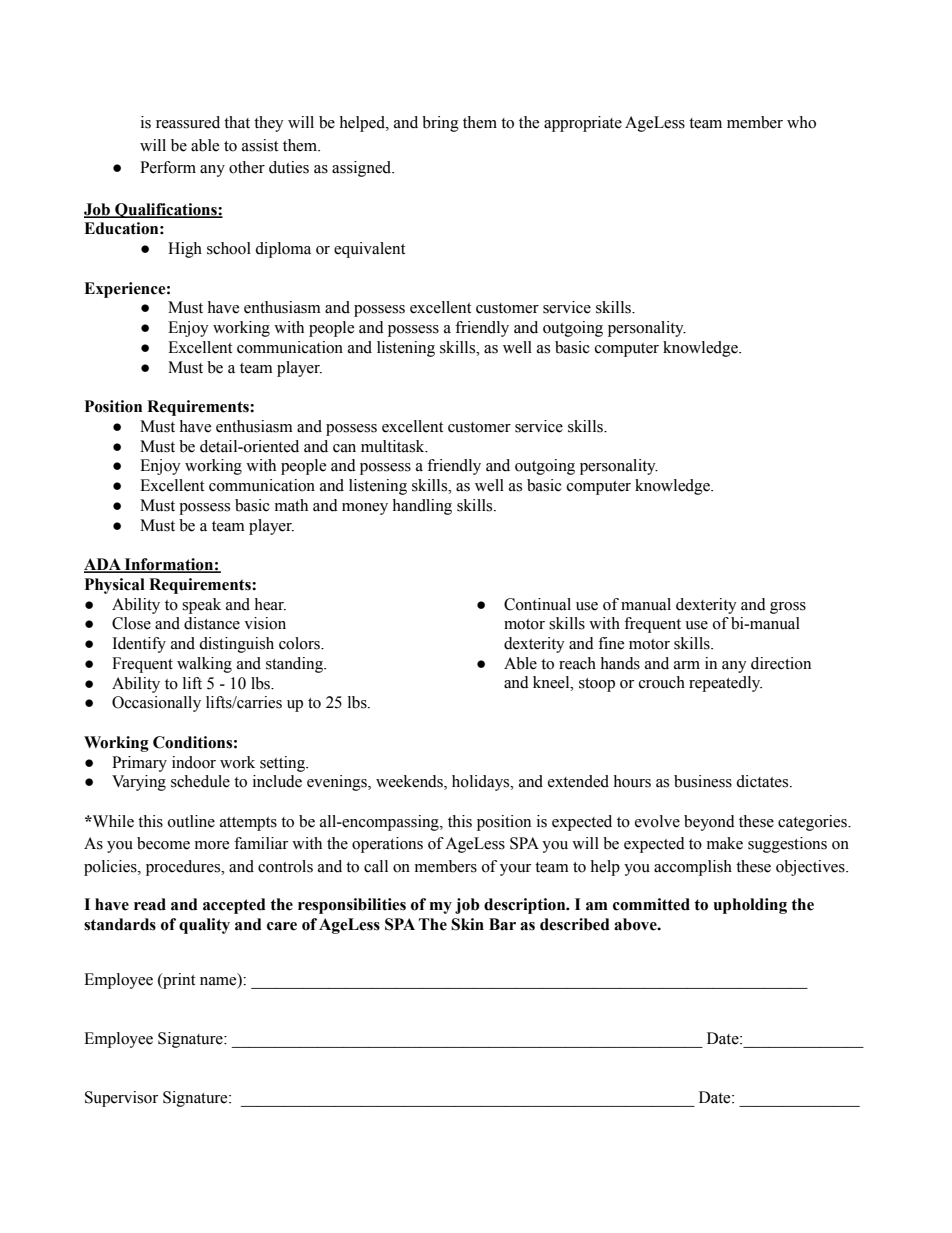 This page has width=952, height=1233. Describe the element at coordinates (467, 924) in the page. I see `Skin` at that location.
